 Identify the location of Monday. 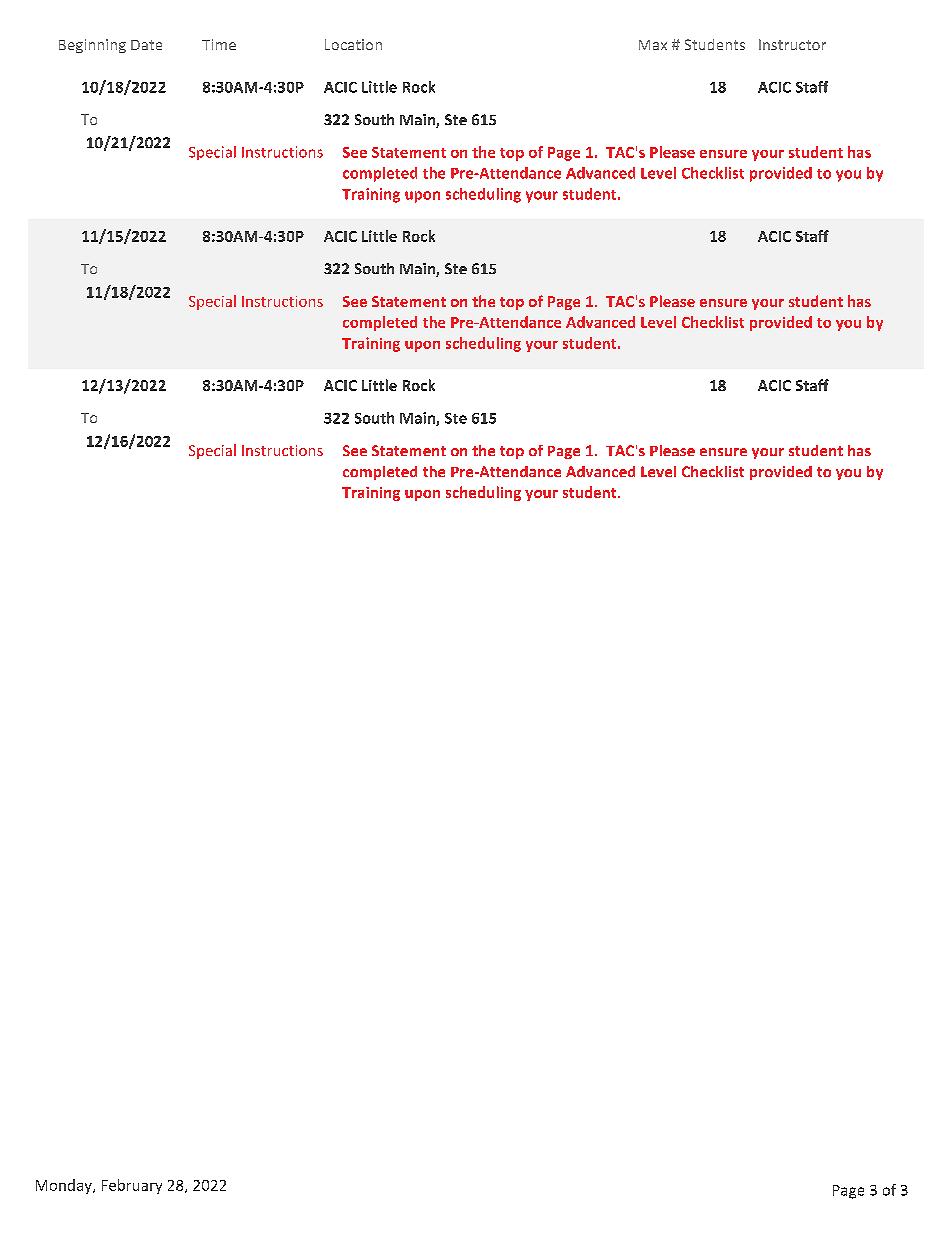
(65, 1186).
